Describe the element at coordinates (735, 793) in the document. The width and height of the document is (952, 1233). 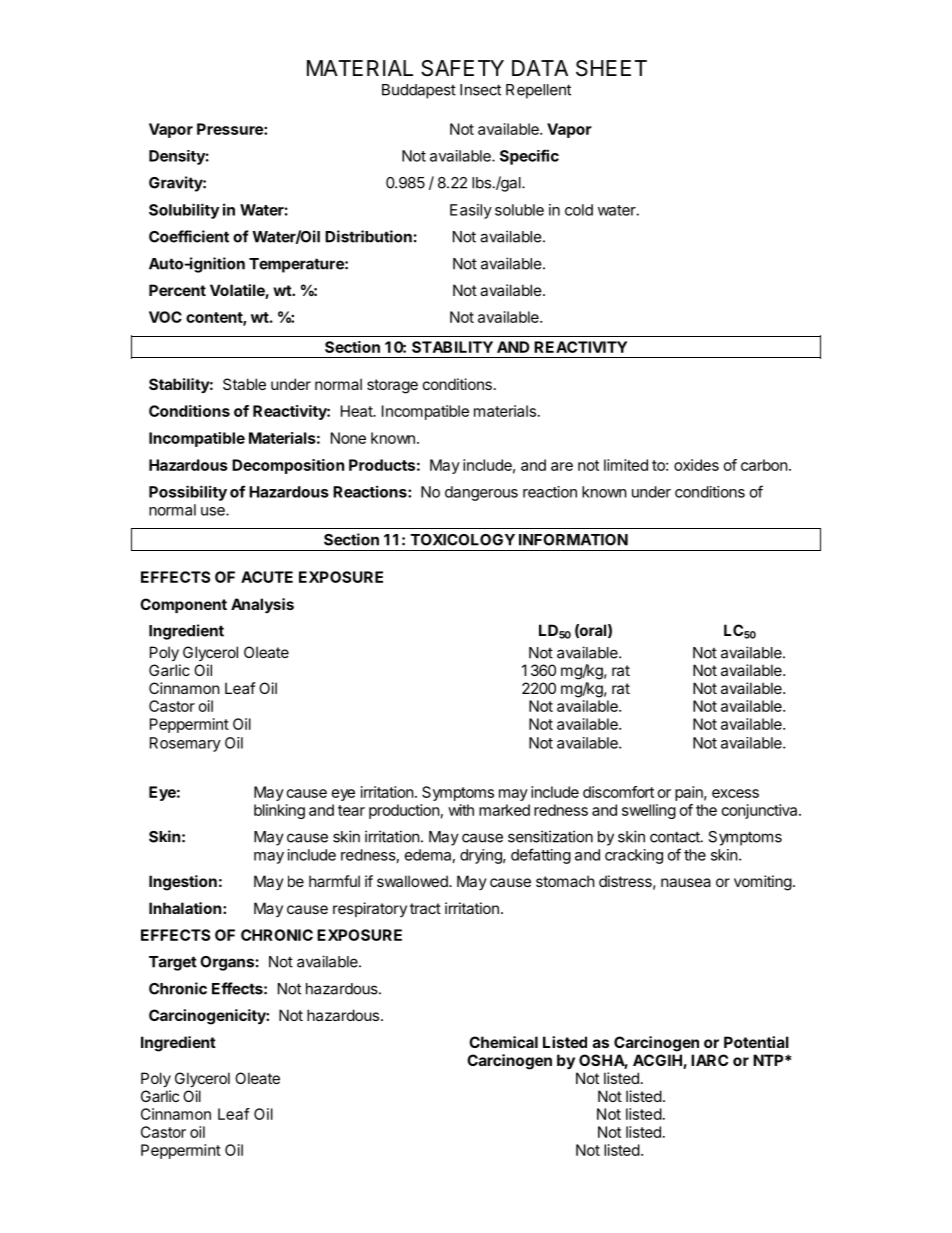
I see `excess` at that location.
